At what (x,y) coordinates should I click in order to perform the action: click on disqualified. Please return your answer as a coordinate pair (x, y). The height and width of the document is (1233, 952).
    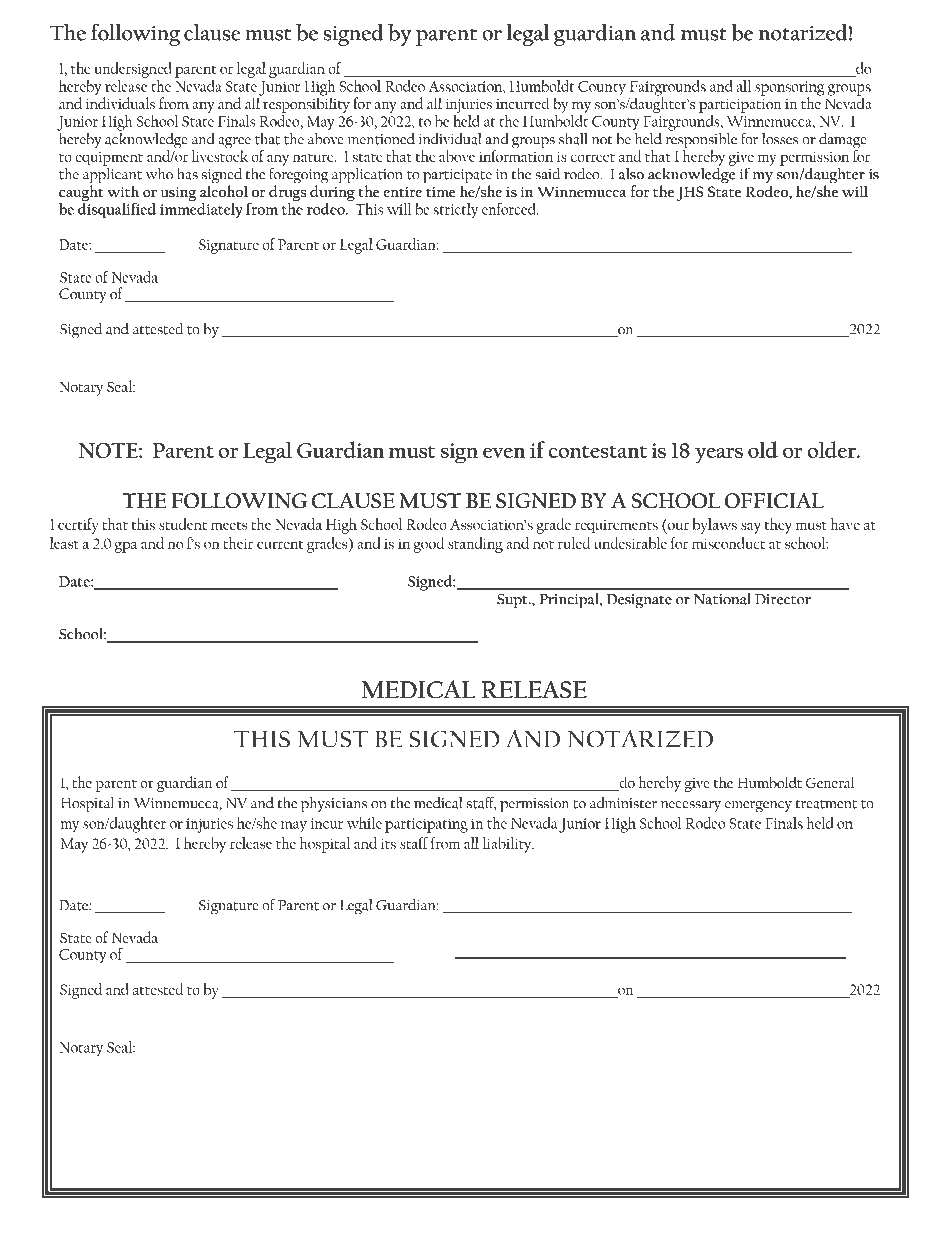
    Looking at the image, I should click on (117, 211).
